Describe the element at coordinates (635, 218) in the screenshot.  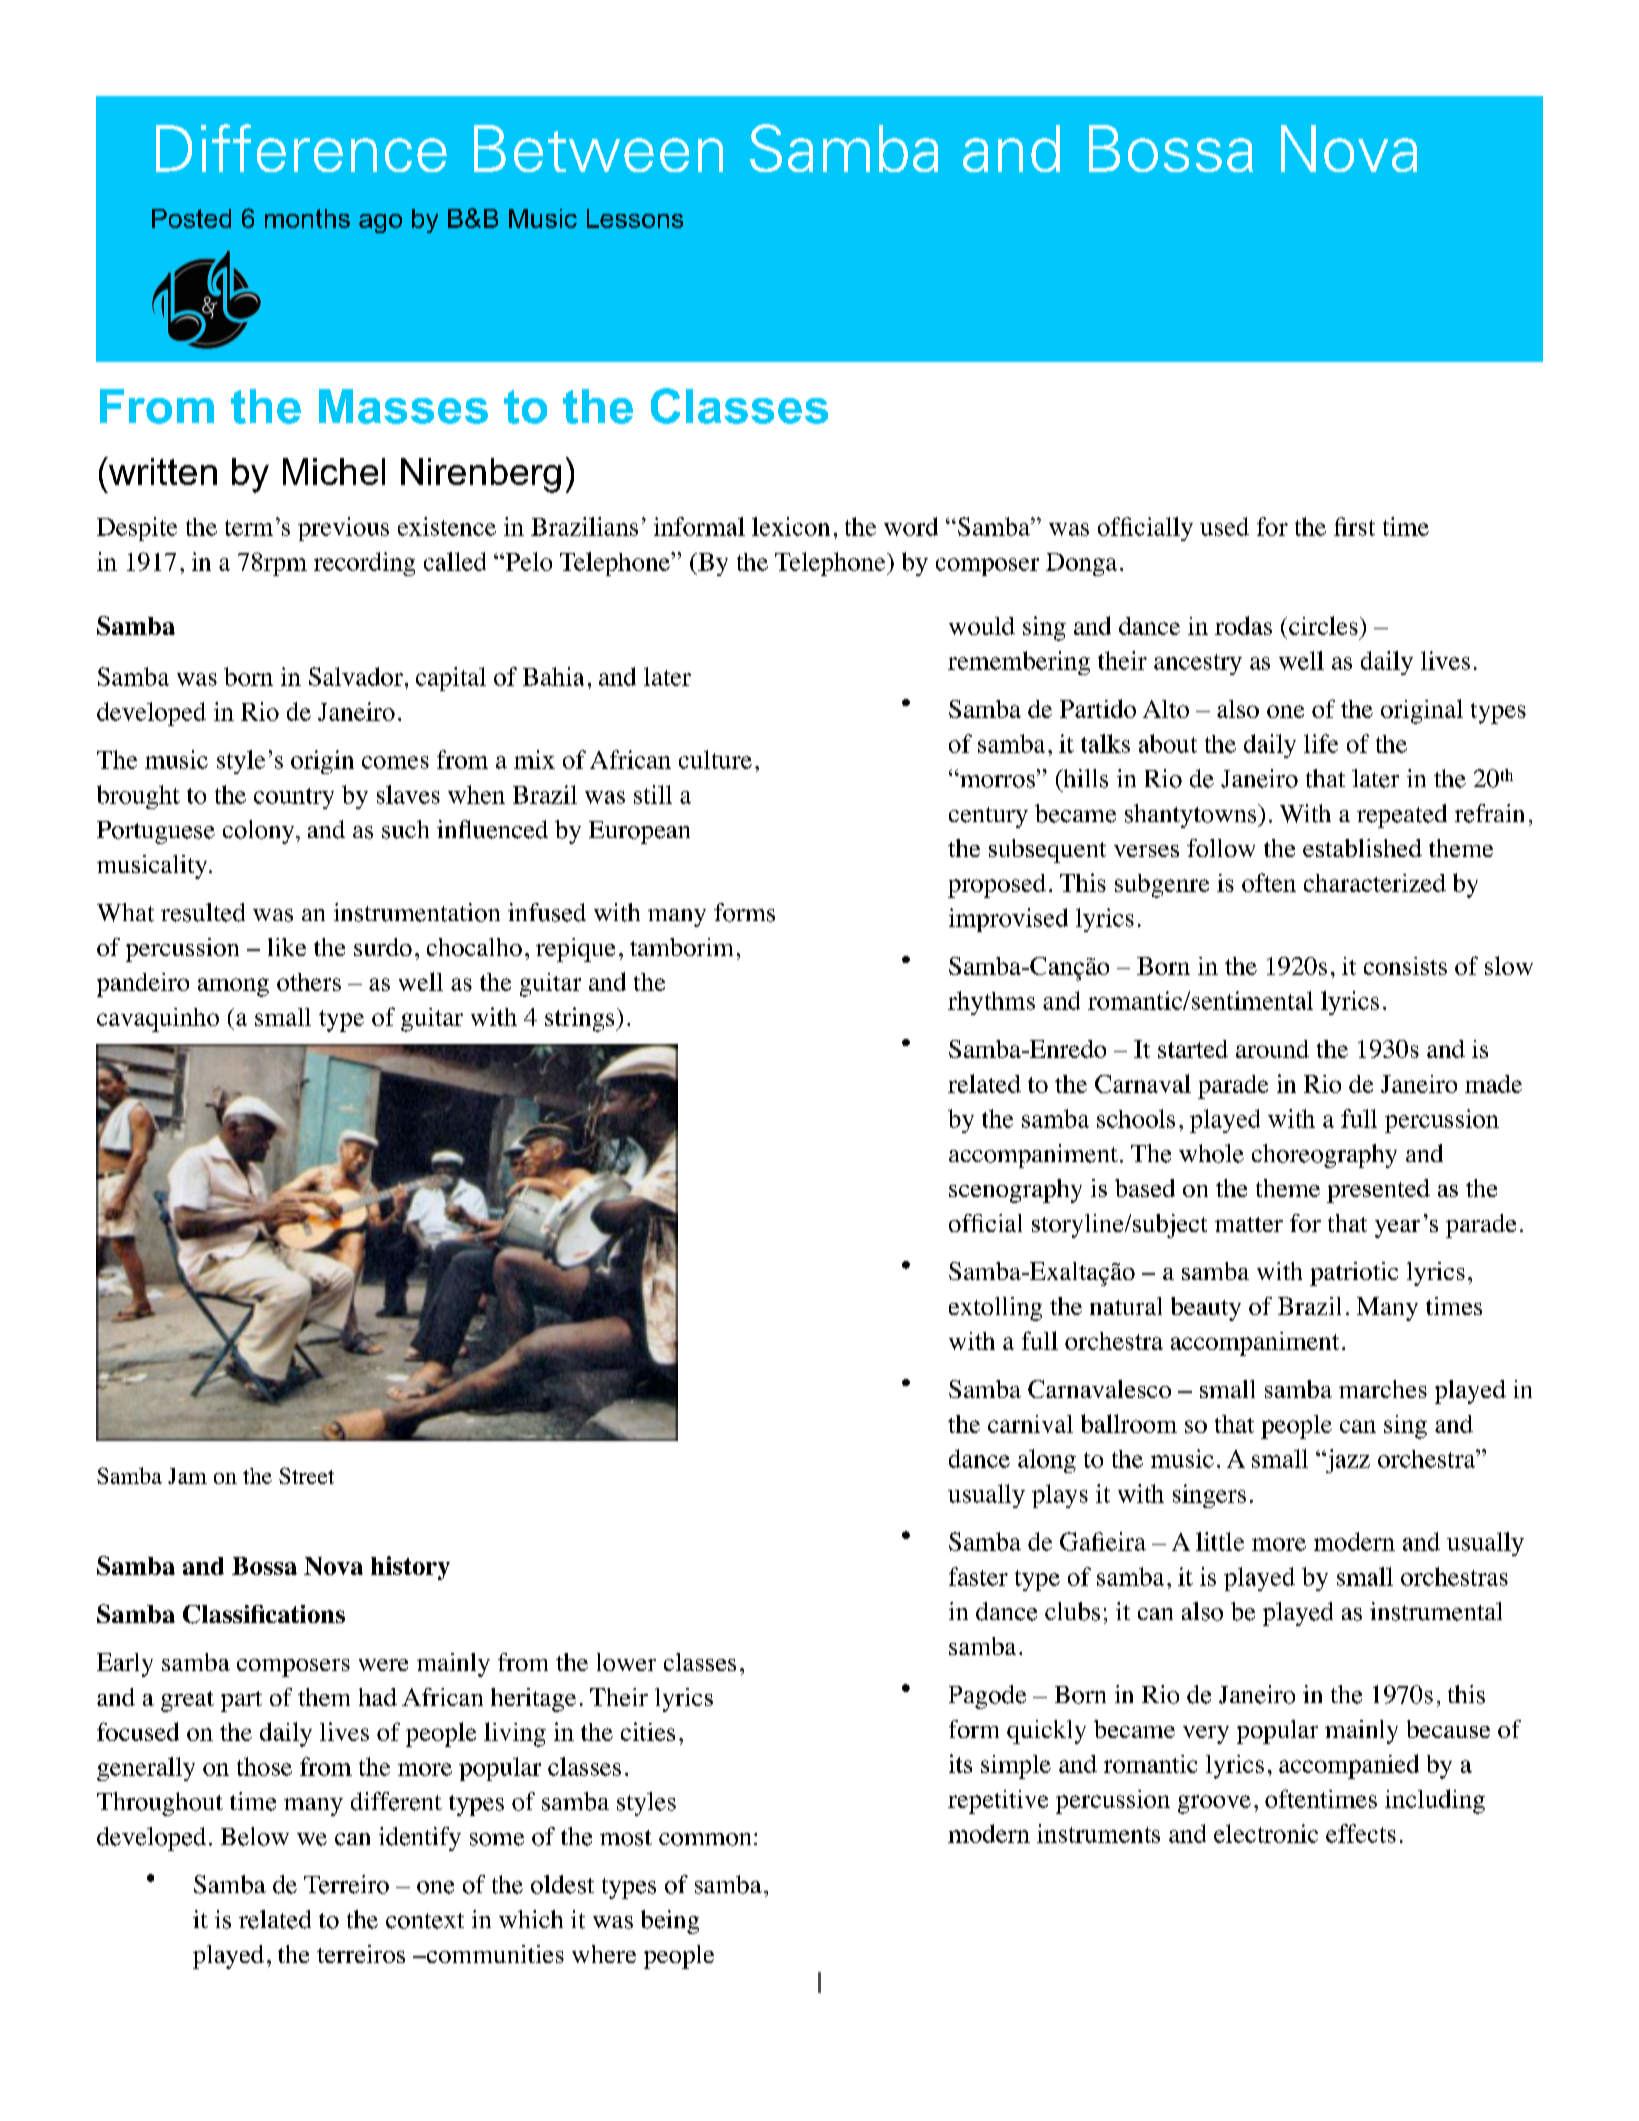
I see `Lessons` at that location.
